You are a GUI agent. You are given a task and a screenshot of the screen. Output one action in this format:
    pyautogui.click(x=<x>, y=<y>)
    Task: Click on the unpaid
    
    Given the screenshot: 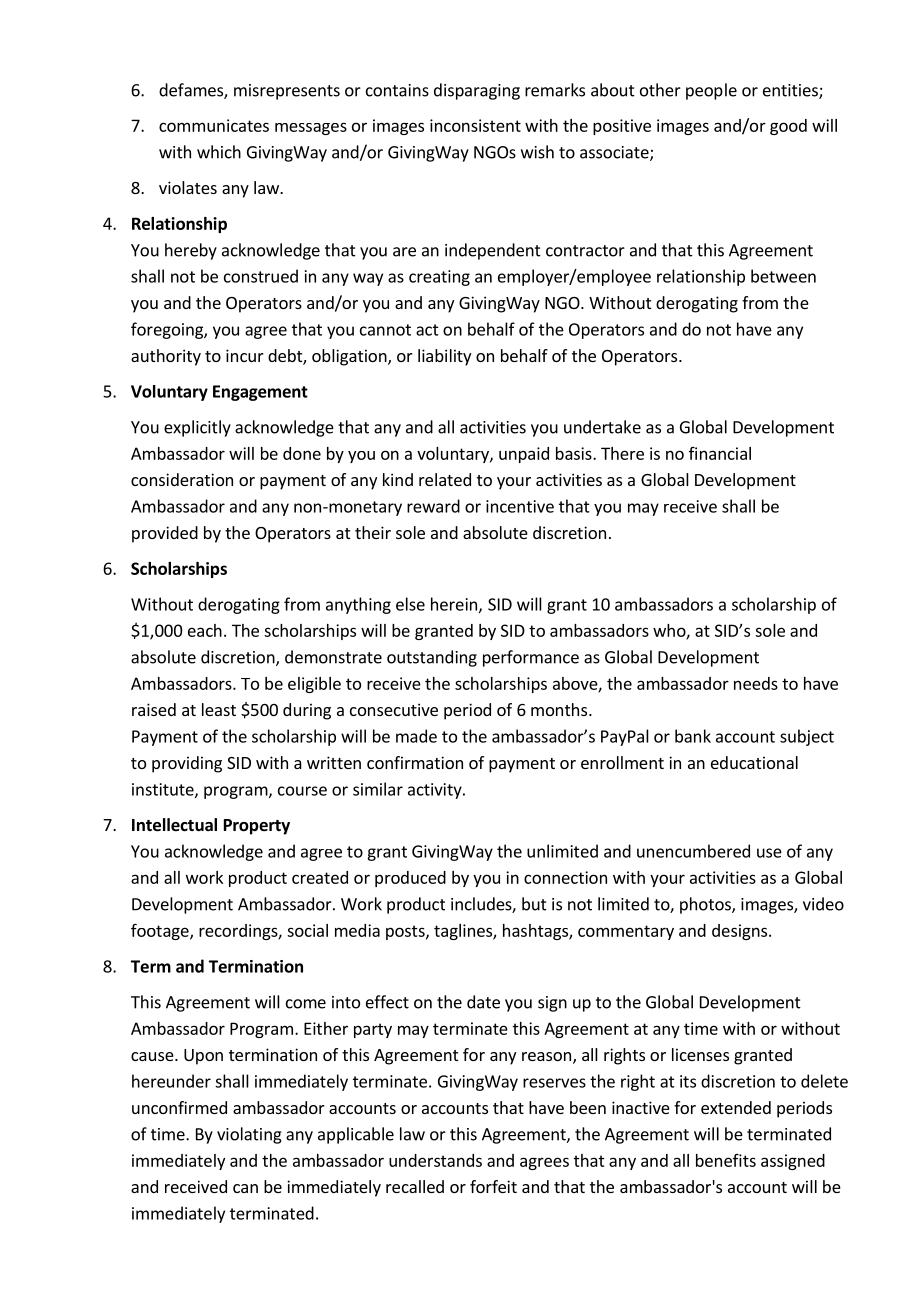 What is the action you would take?
    pyautogui.click(x=524, y=455)
